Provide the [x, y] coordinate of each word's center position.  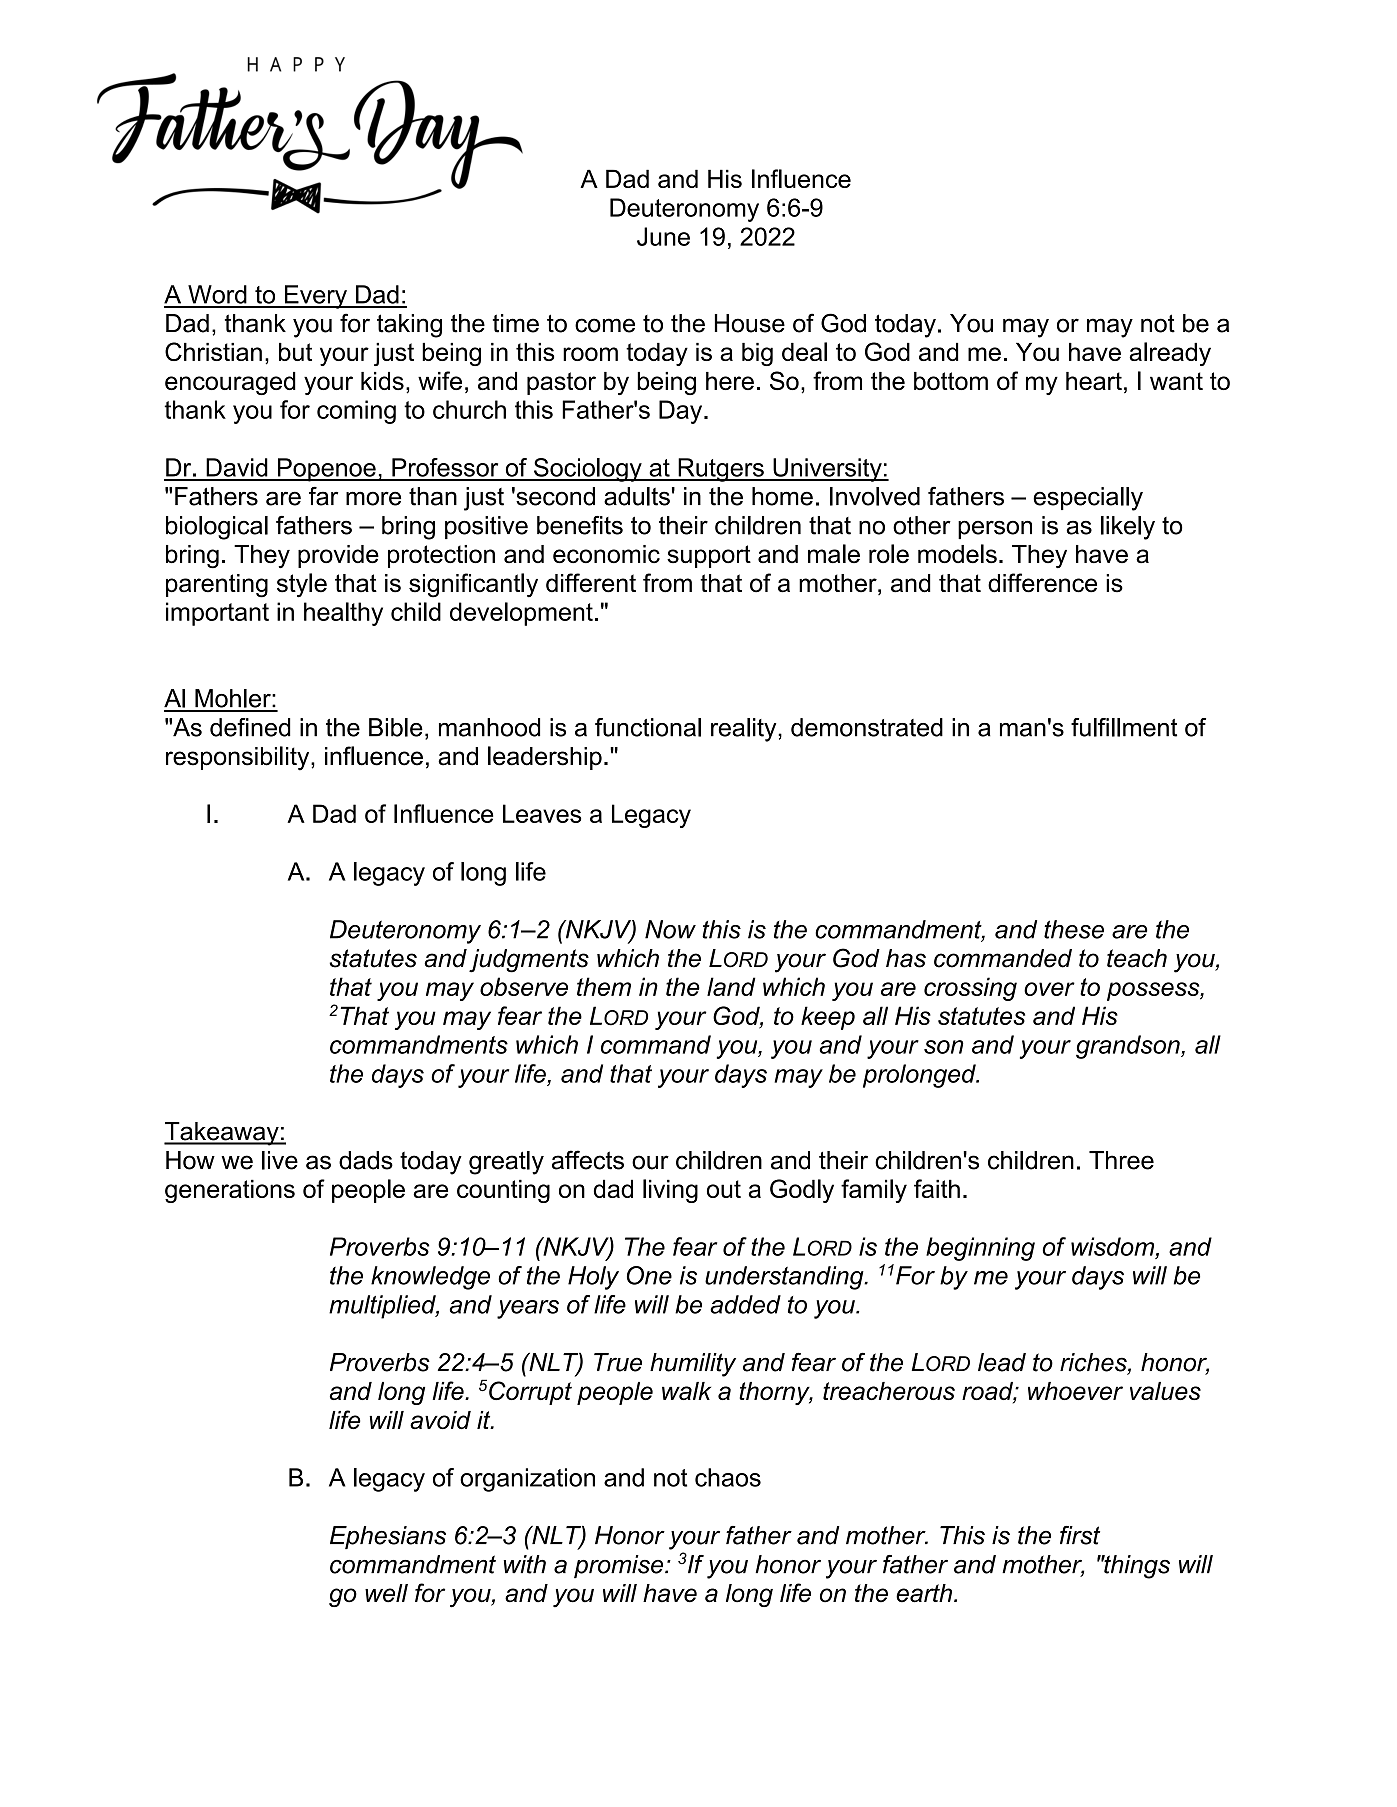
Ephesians [388, 1537]
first [1080, 1535]
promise [620, 1566]
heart [1094, 381]
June [663, 236]
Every [315, 297]
